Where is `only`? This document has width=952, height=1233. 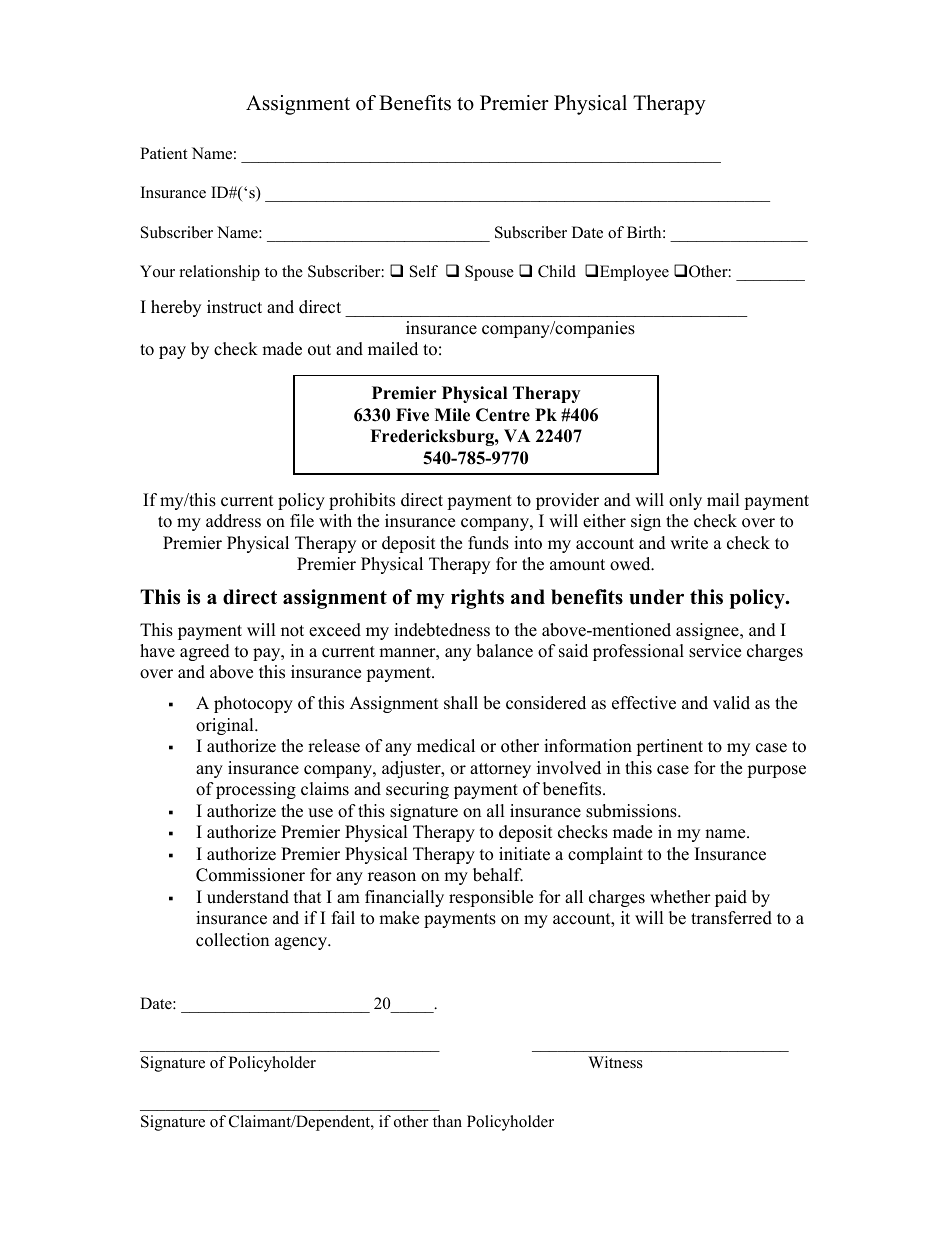 only is located at coordinates (685, 501).
